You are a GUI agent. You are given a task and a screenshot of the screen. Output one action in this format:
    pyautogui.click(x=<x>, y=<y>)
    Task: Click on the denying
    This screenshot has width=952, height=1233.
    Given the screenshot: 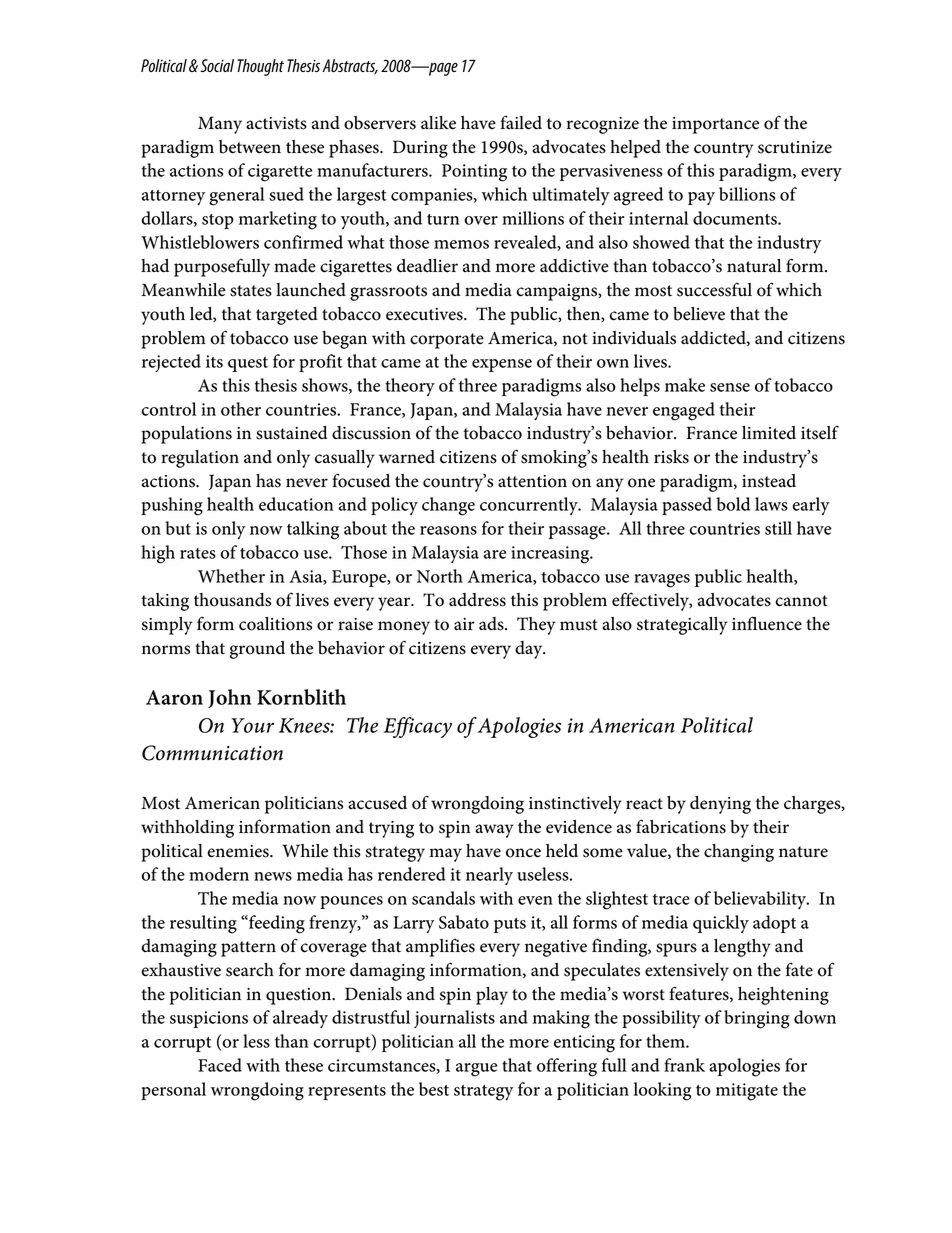 What is the action you would take?
    pyautogui.click(x=720, y=805)
